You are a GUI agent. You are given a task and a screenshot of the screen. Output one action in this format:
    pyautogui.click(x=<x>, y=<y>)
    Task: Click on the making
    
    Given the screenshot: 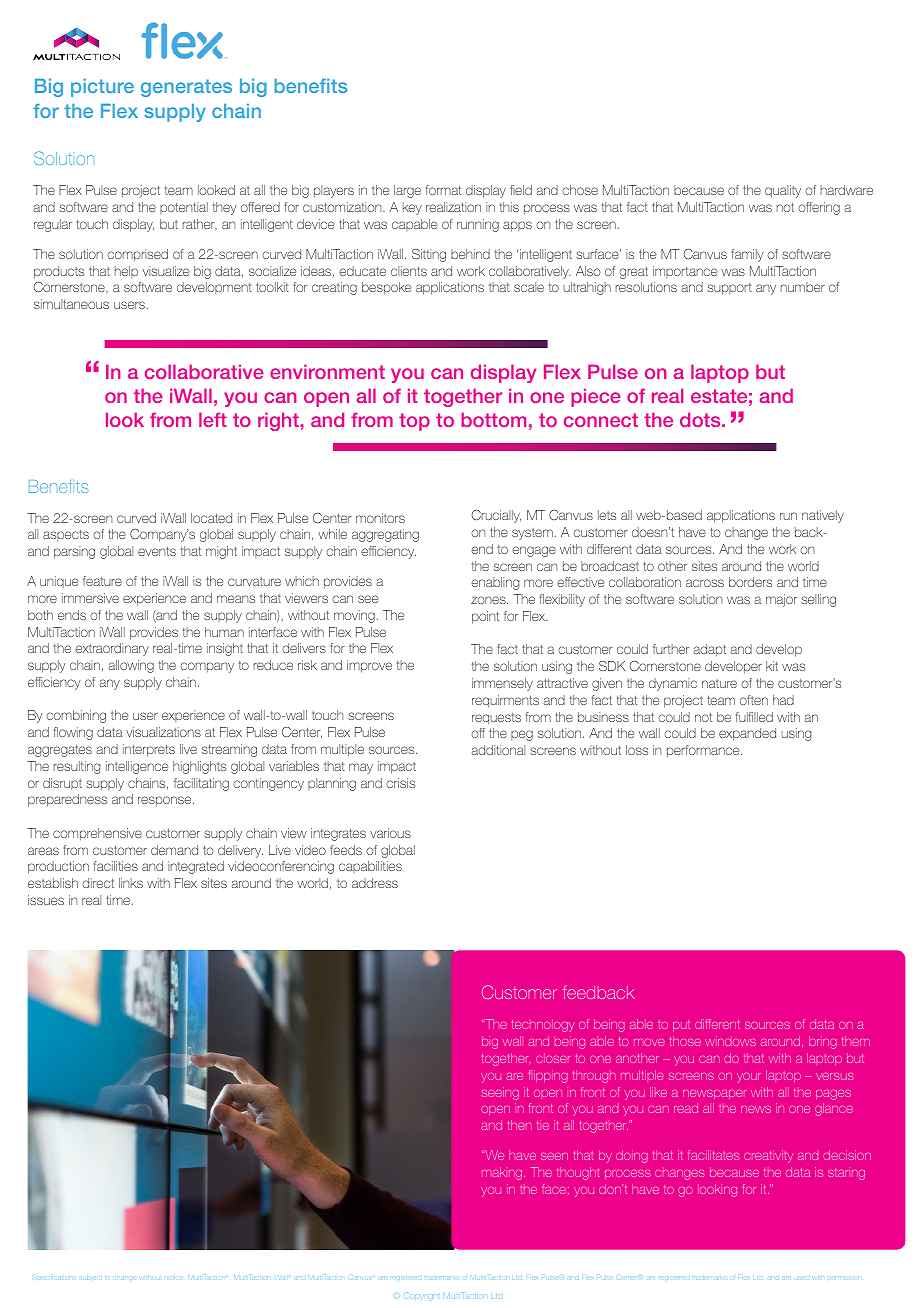 What is the action you would take?
    pyautogui.click(x=503, y=1173)
